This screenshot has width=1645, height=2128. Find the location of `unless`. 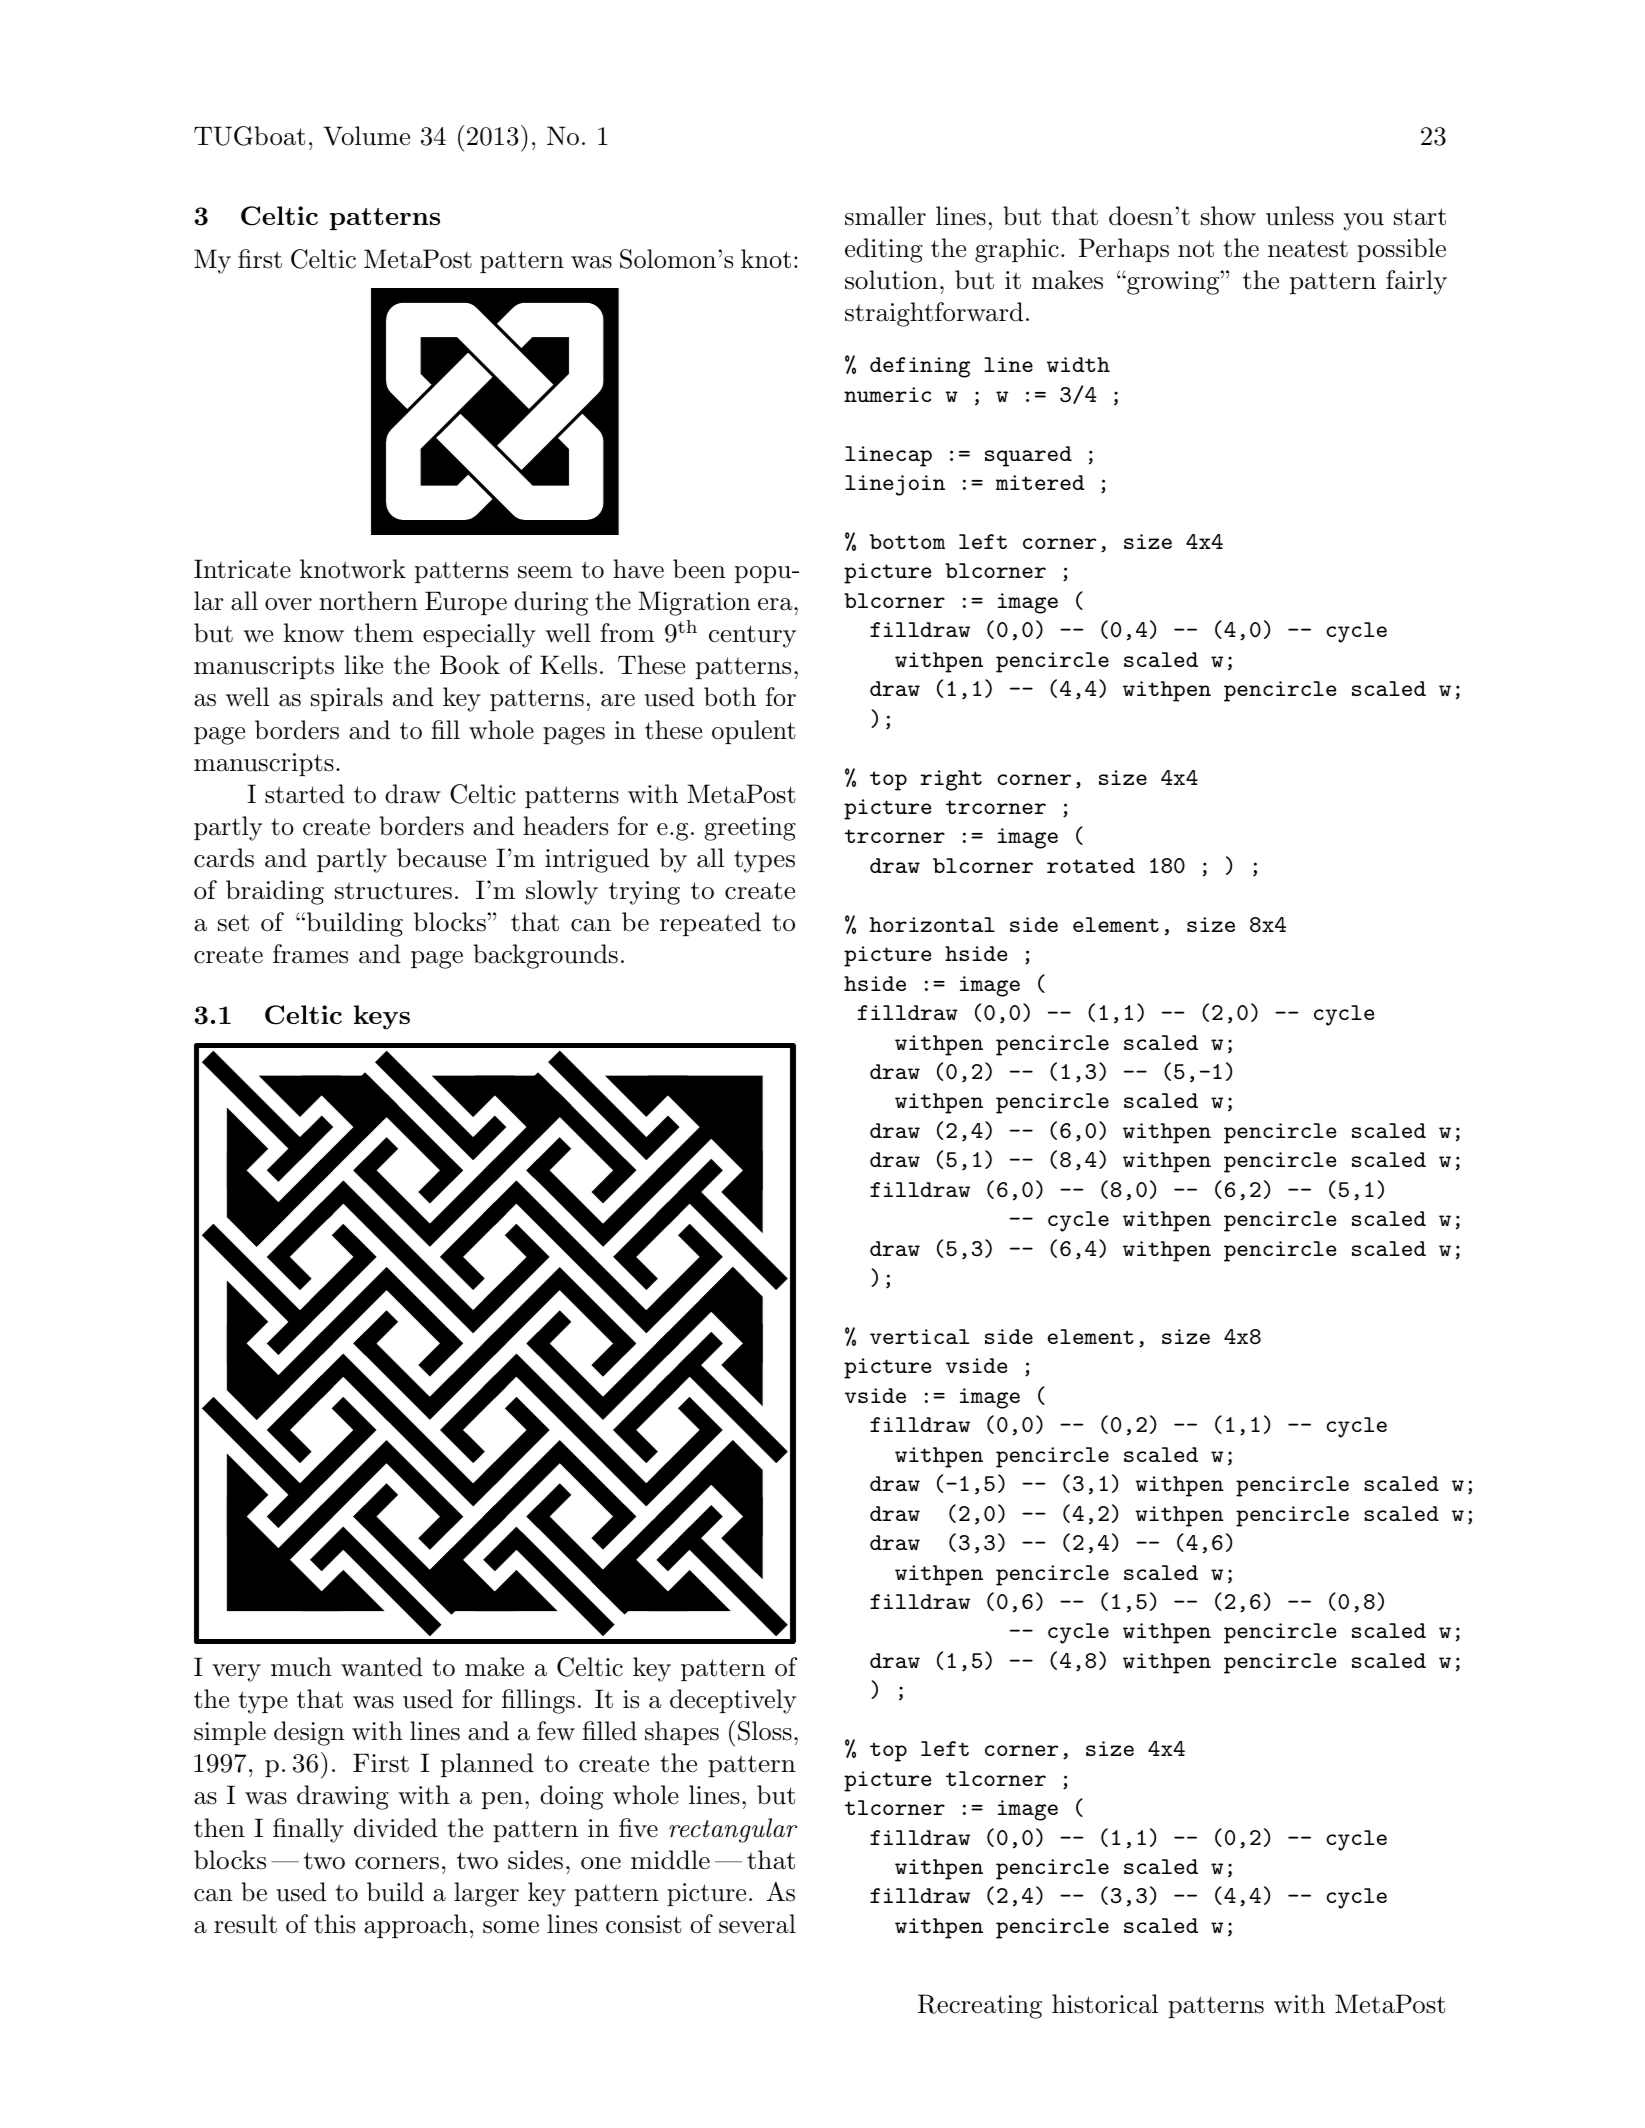

unless is located at coordinates (1300, 216).
